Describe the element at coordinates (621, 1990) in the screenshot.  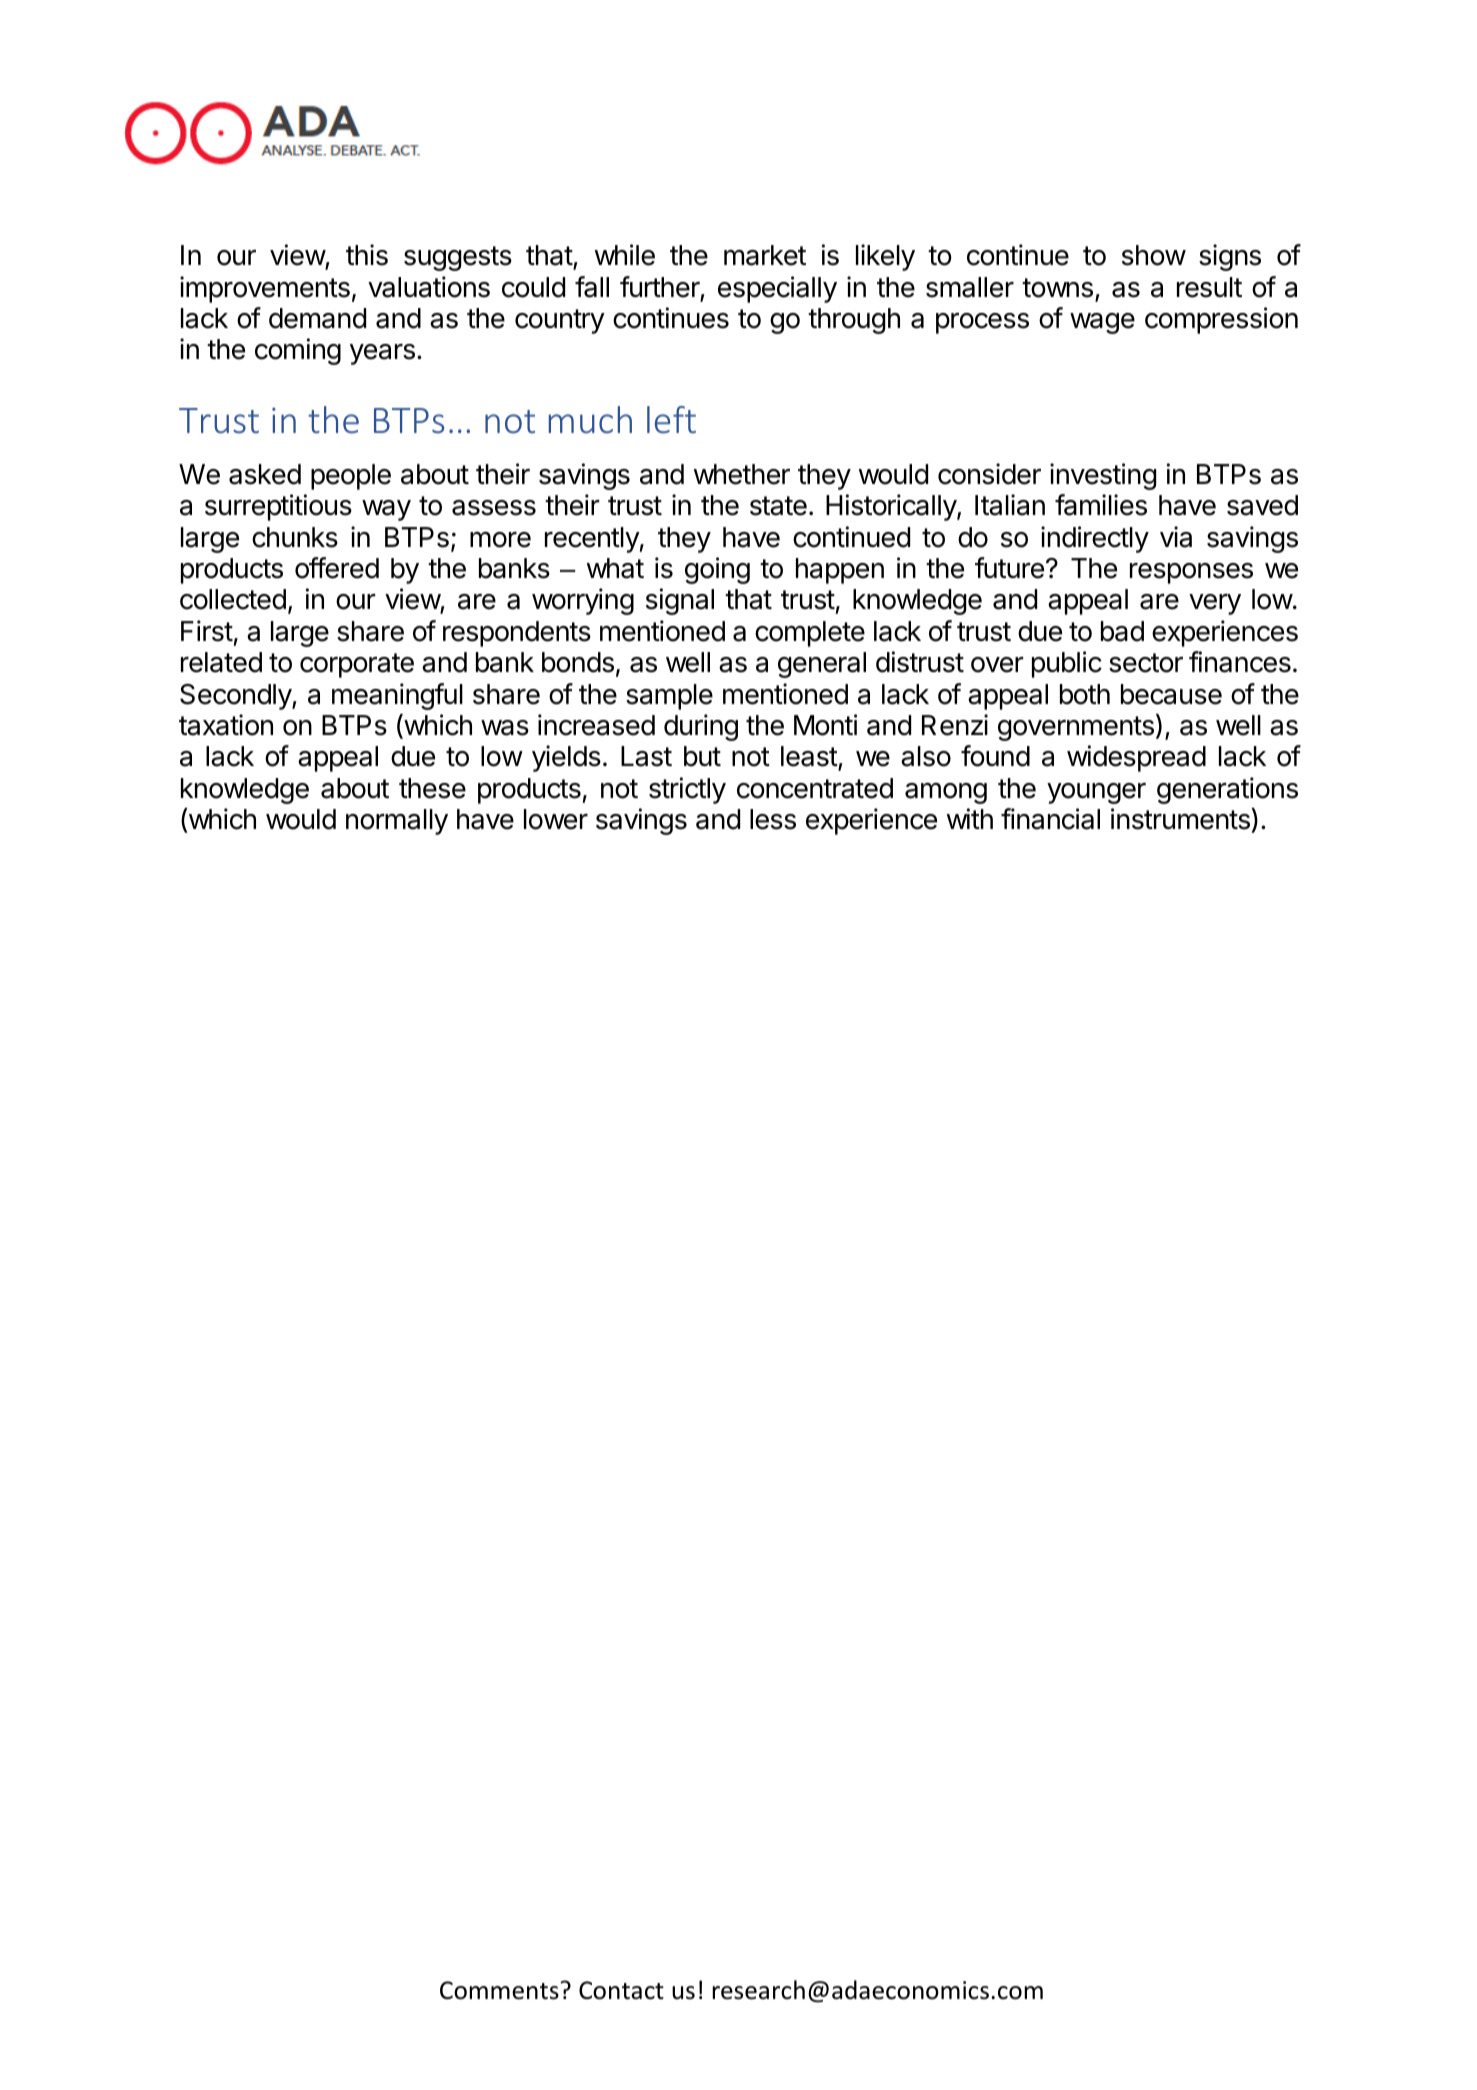
I see `Contact` at that location.
